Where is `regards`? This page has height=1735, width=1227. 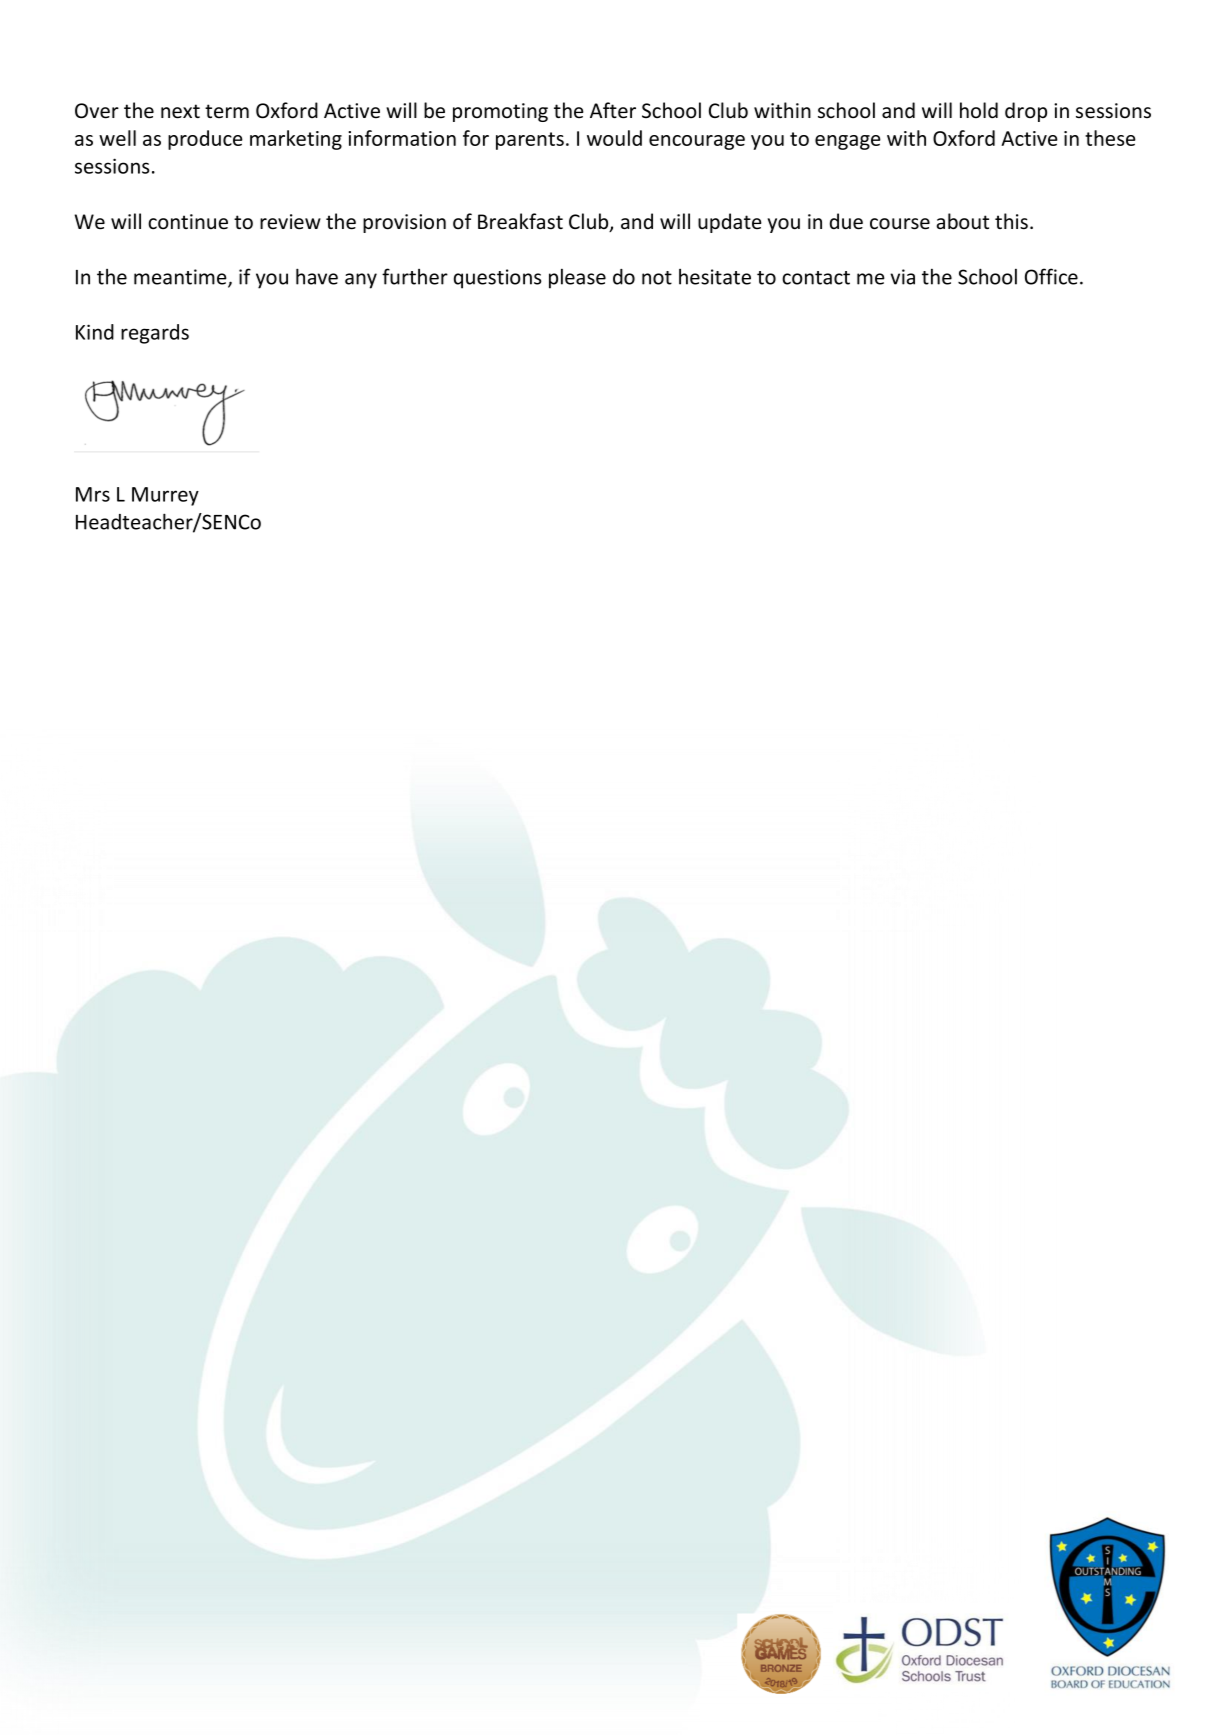 regards is located at coordinates (155, 334).
